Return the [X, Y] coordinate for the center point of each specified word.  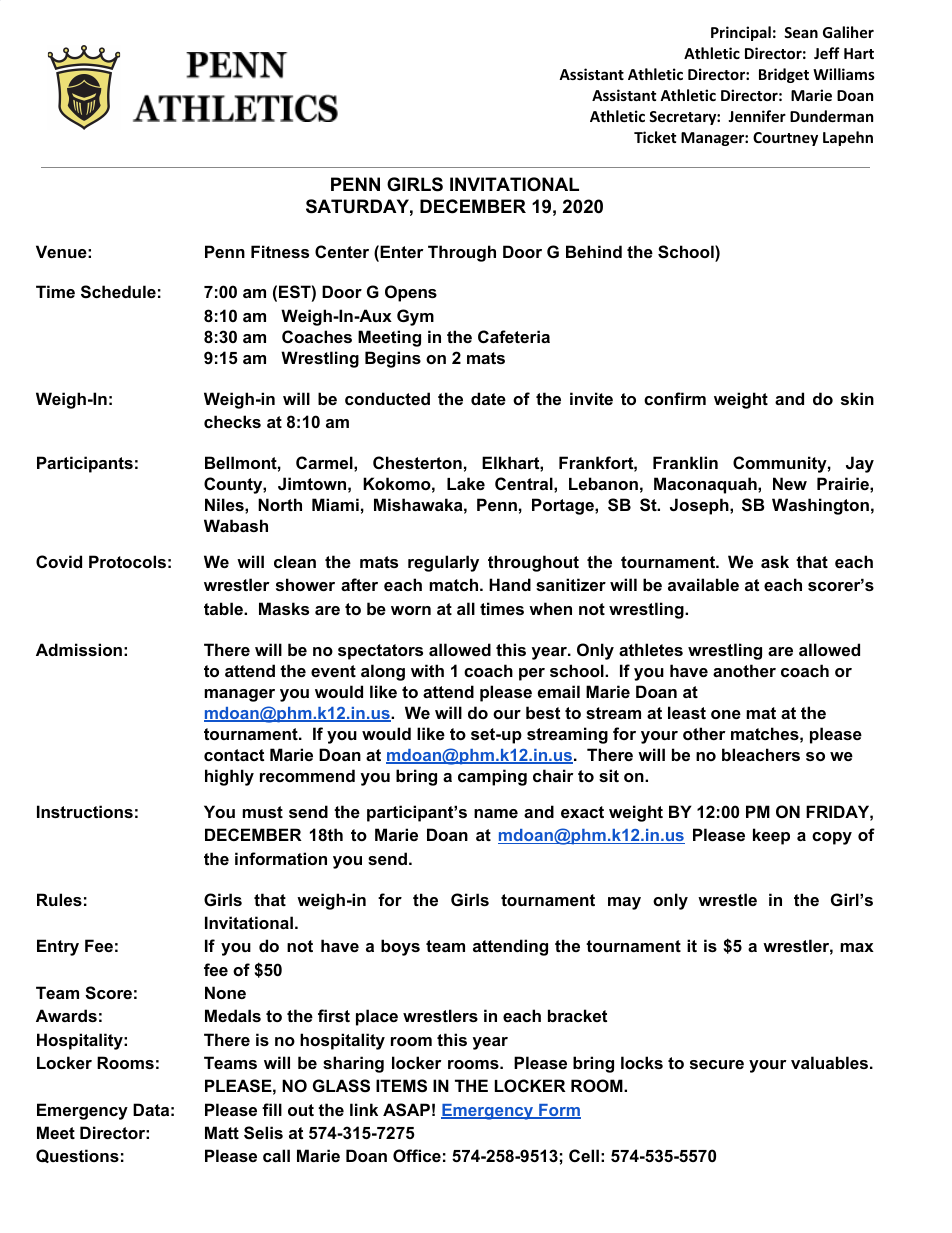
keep [771, 836]
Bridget [784, 75]
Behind [594, 251]
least [687, 712]
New [790, 483]
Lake [466, 483]
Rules [59, 899]
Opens [411, 293]
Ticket [655, 137]
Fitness [280, 251]
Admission [79, 649]
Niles [225, 504]
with [427, 670]
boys [400, 947]
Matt [222, 1132]
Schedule [118, 292]
